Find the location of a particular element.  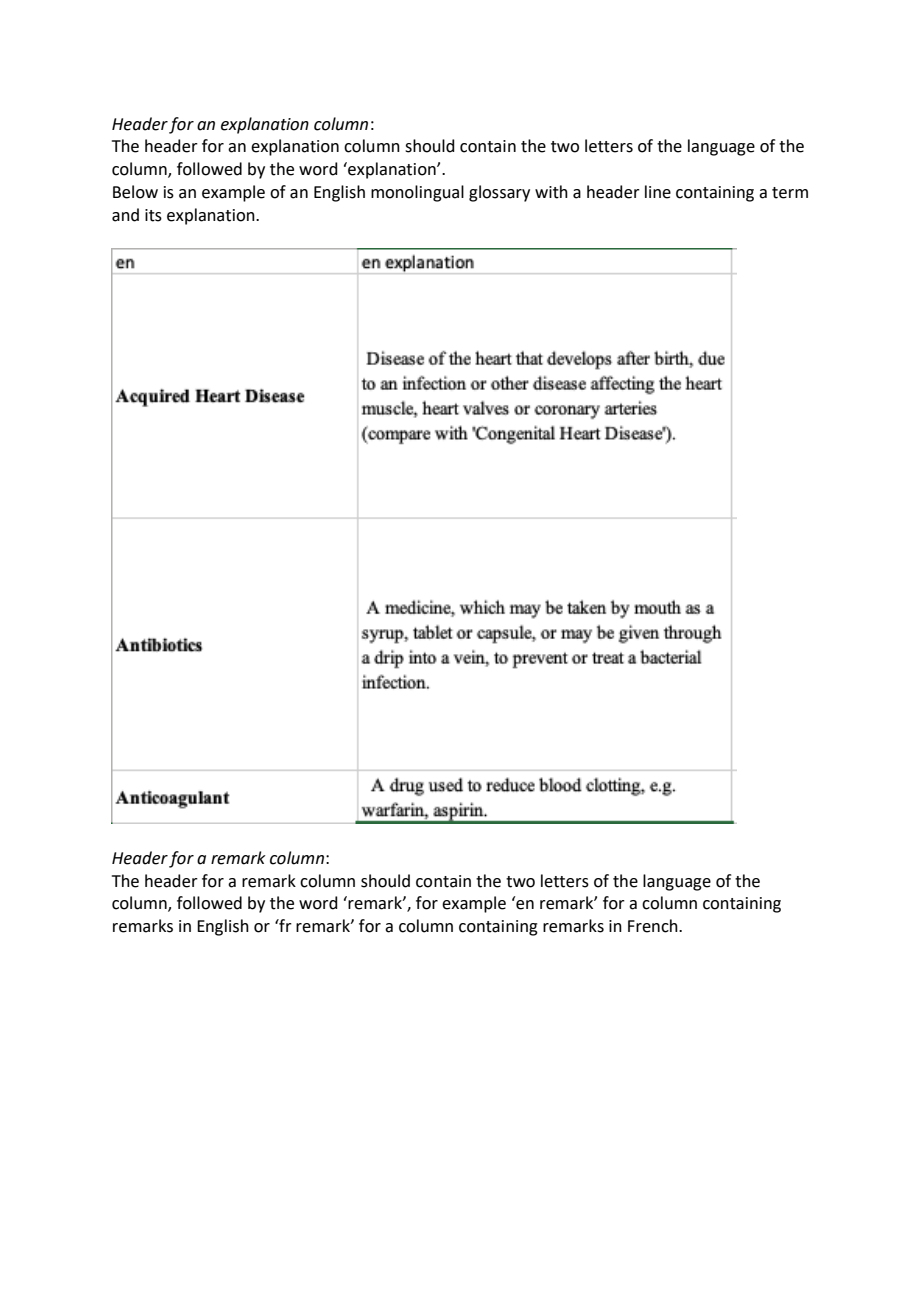

monolingual is located at coordinates (417, 193).
